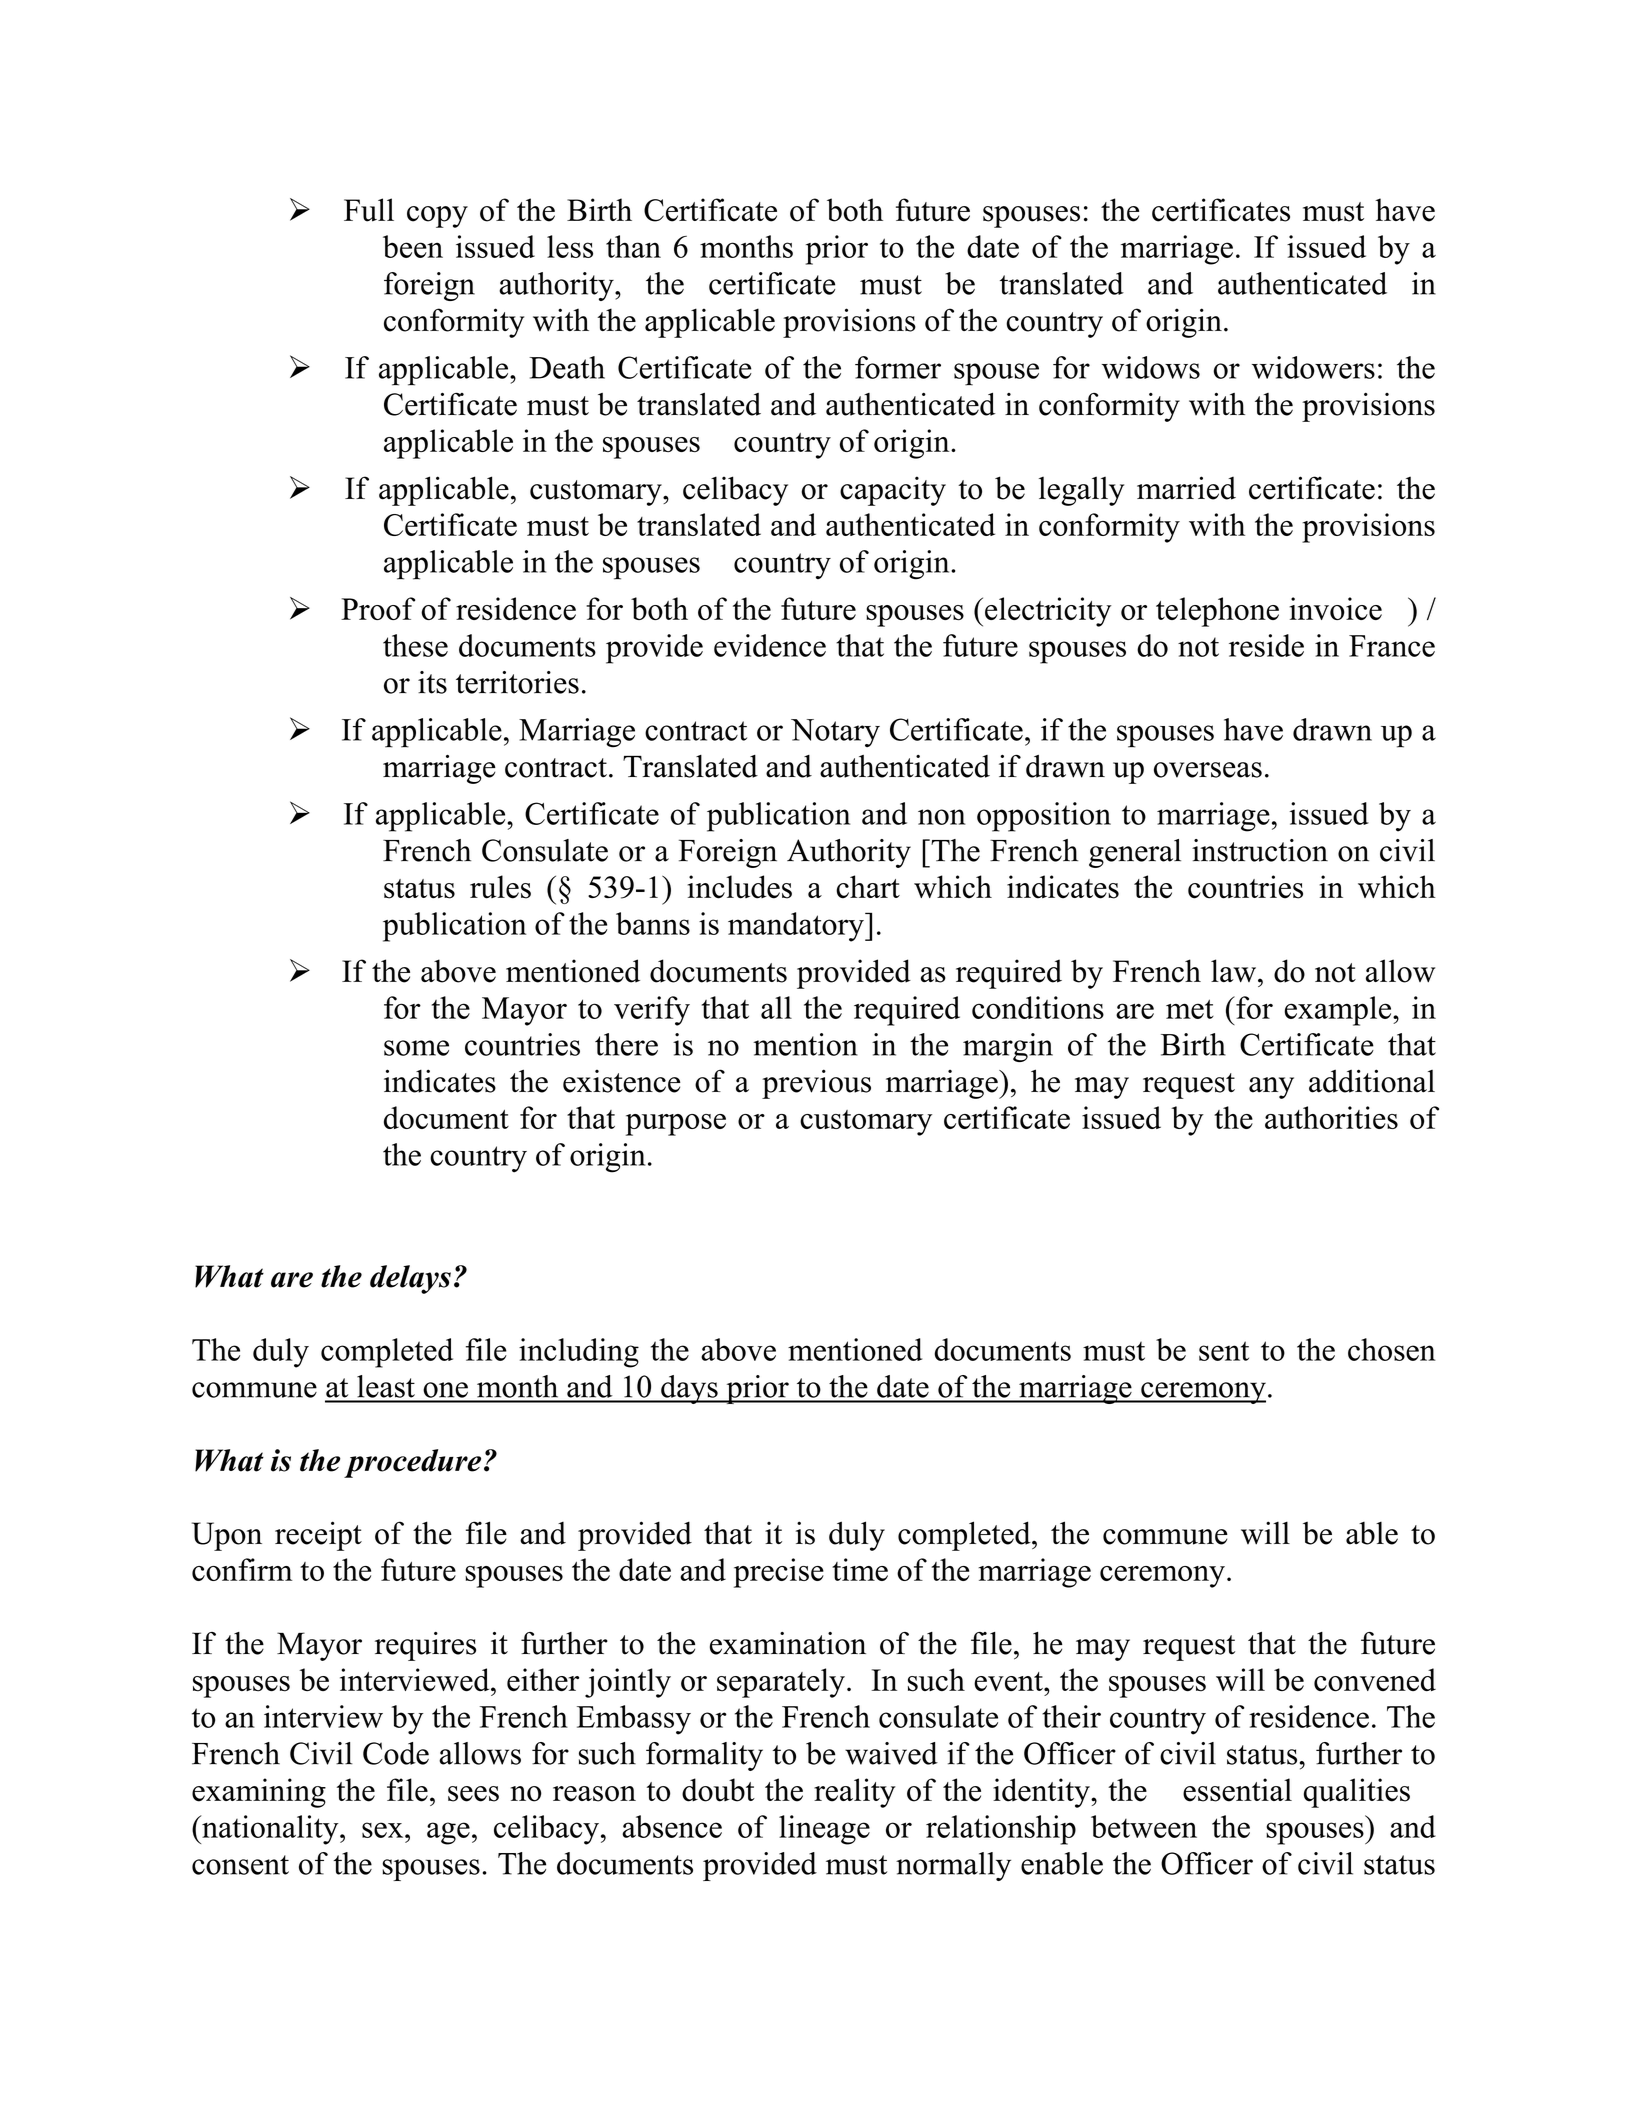 Image resolution: width=1627 pixels, height=2106 pixels. I want to click on previous, so click(816, 1084).
